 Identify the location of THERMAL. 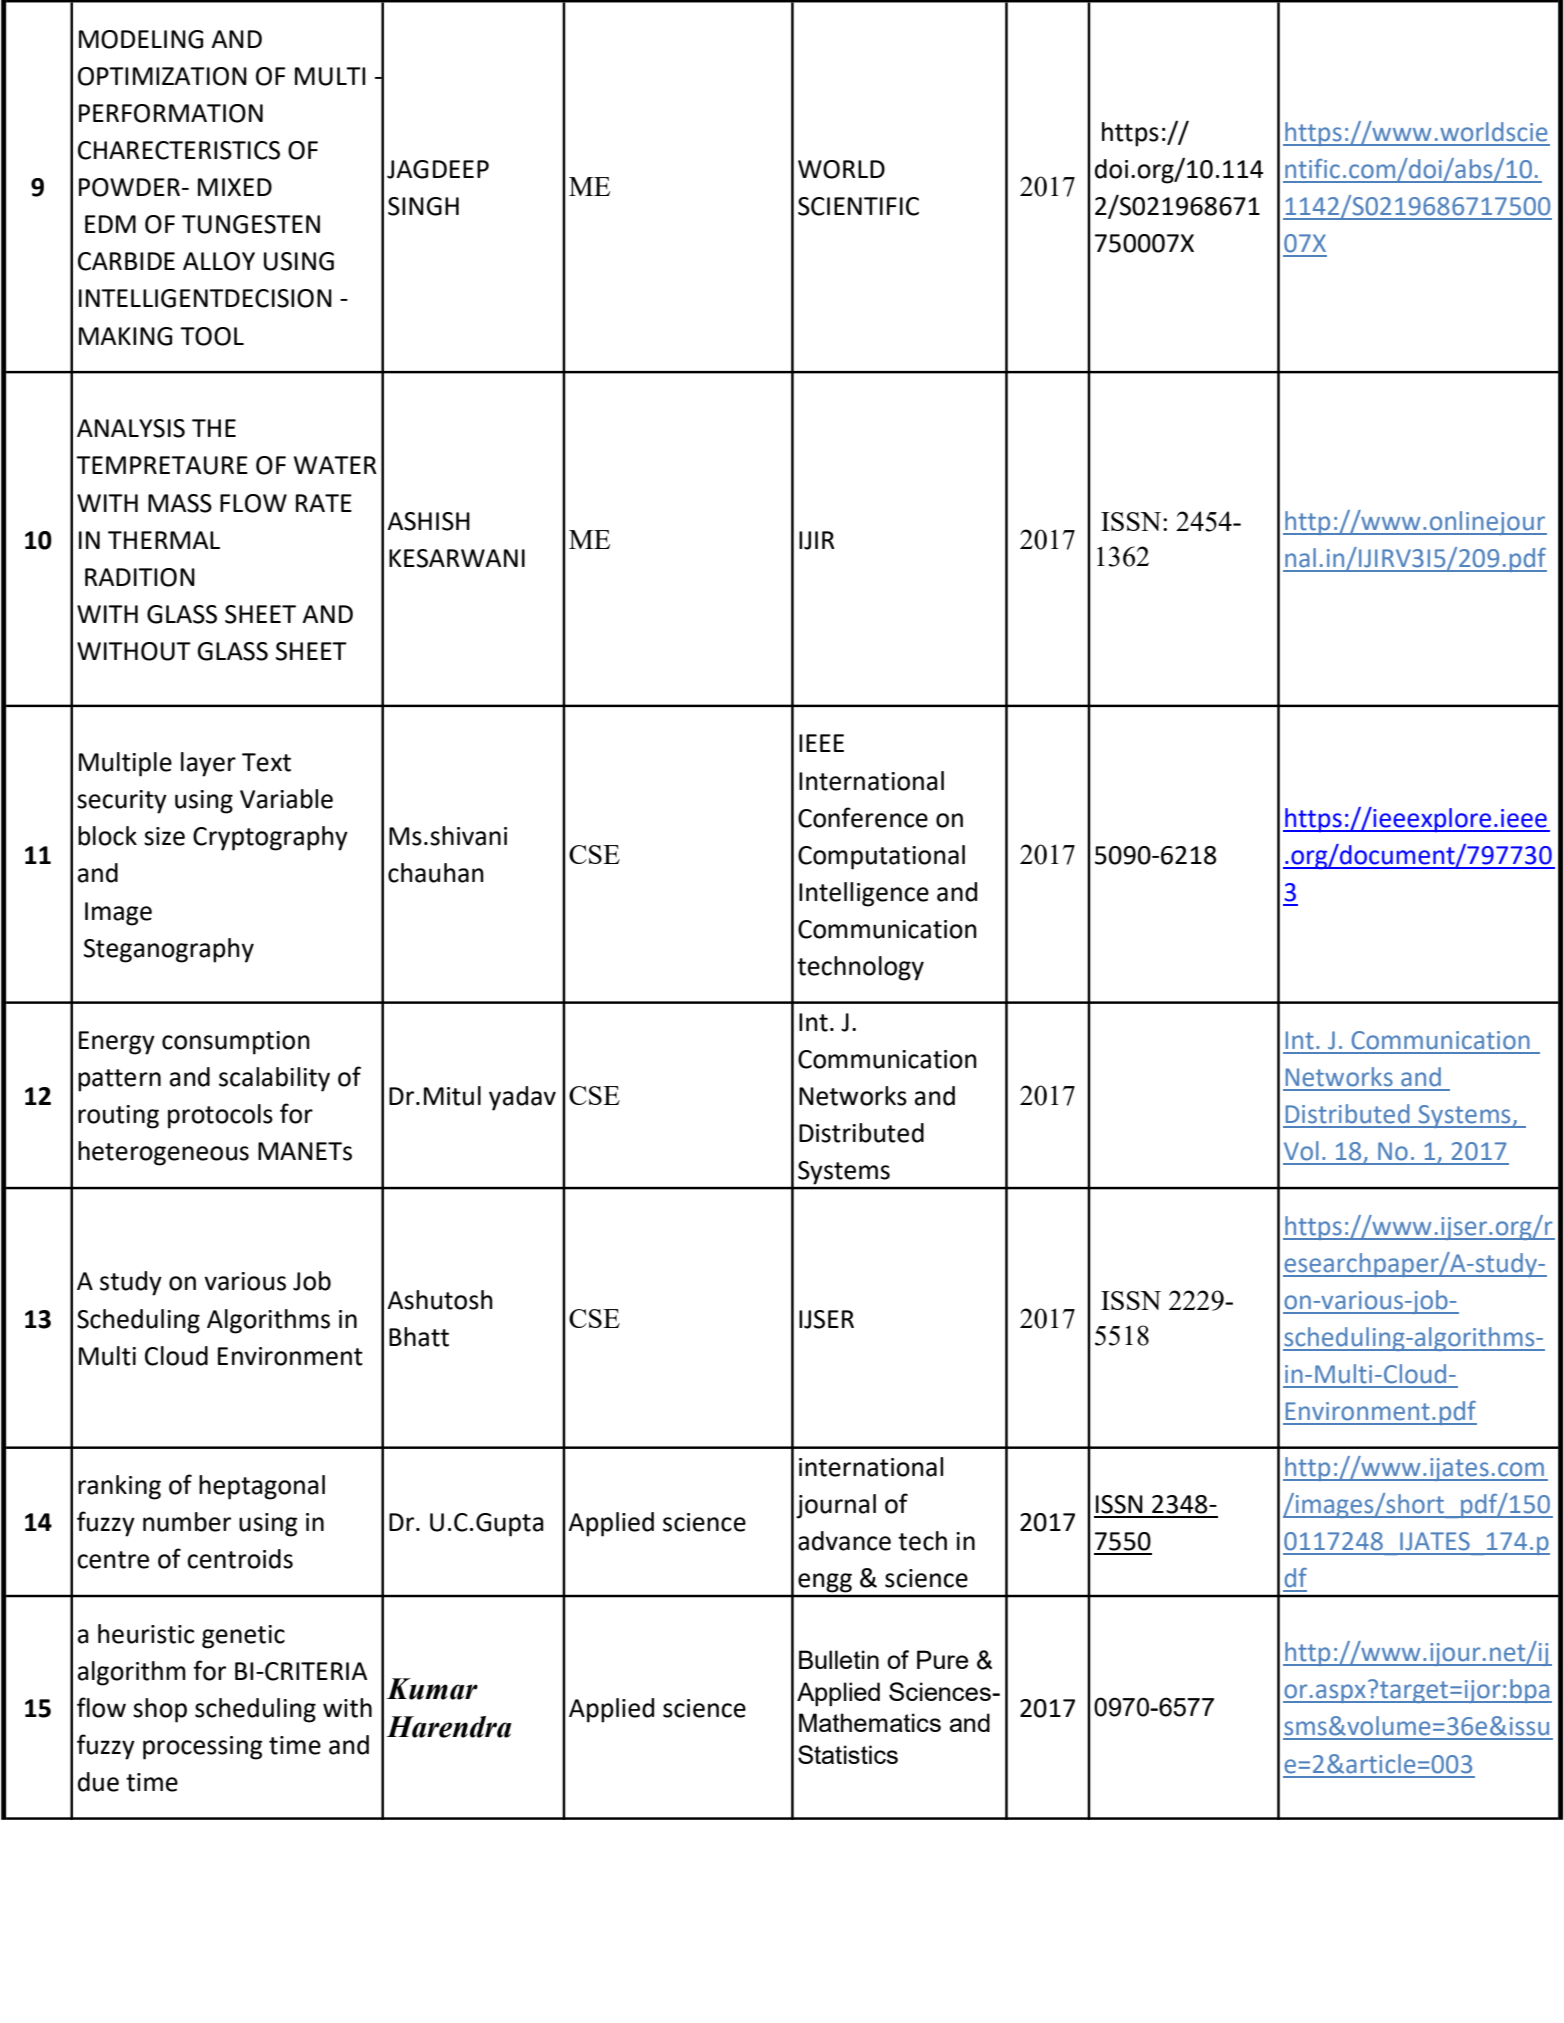
(164, 540).
